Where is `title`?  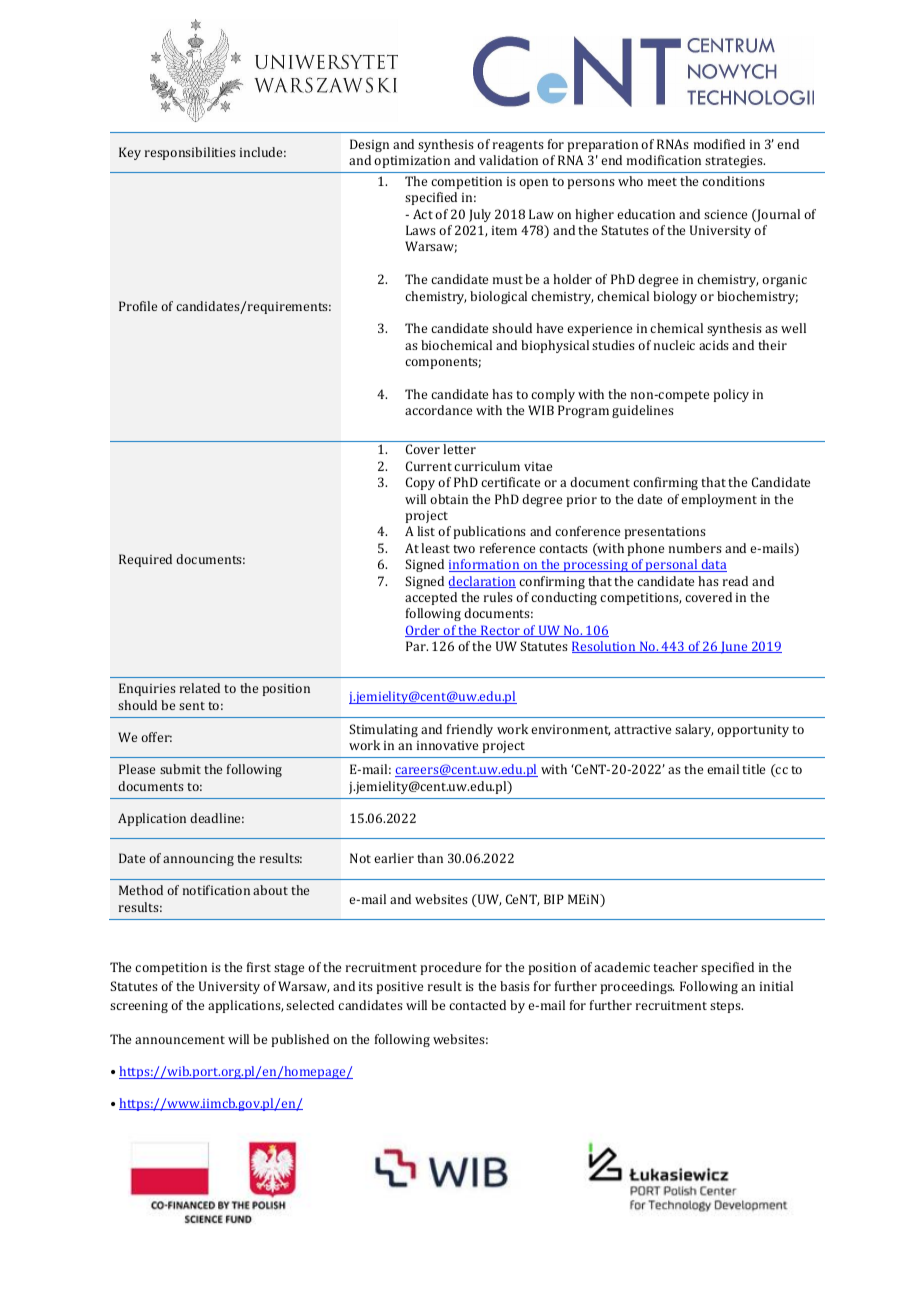 title is located at coordinates (753, 769).
